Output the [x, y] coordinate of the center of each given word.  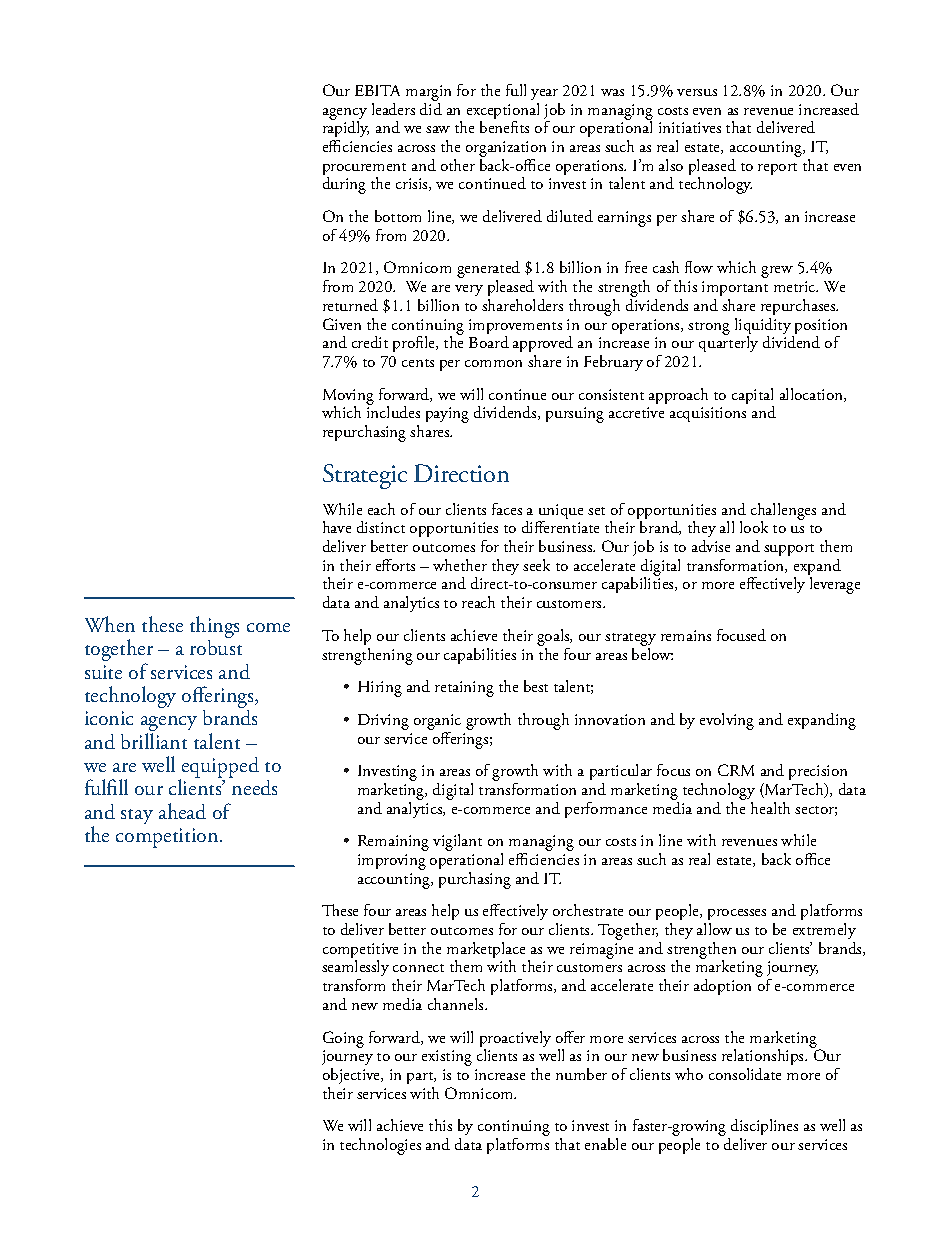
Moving [348, 398]
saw [438, 129]
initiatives [690, 127]
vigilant [457, 842]
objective [353, 1076]
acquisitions [708, 414]
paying [447, 415]
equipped [219, 769]
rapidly [346, 130]
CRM [736, 770]
